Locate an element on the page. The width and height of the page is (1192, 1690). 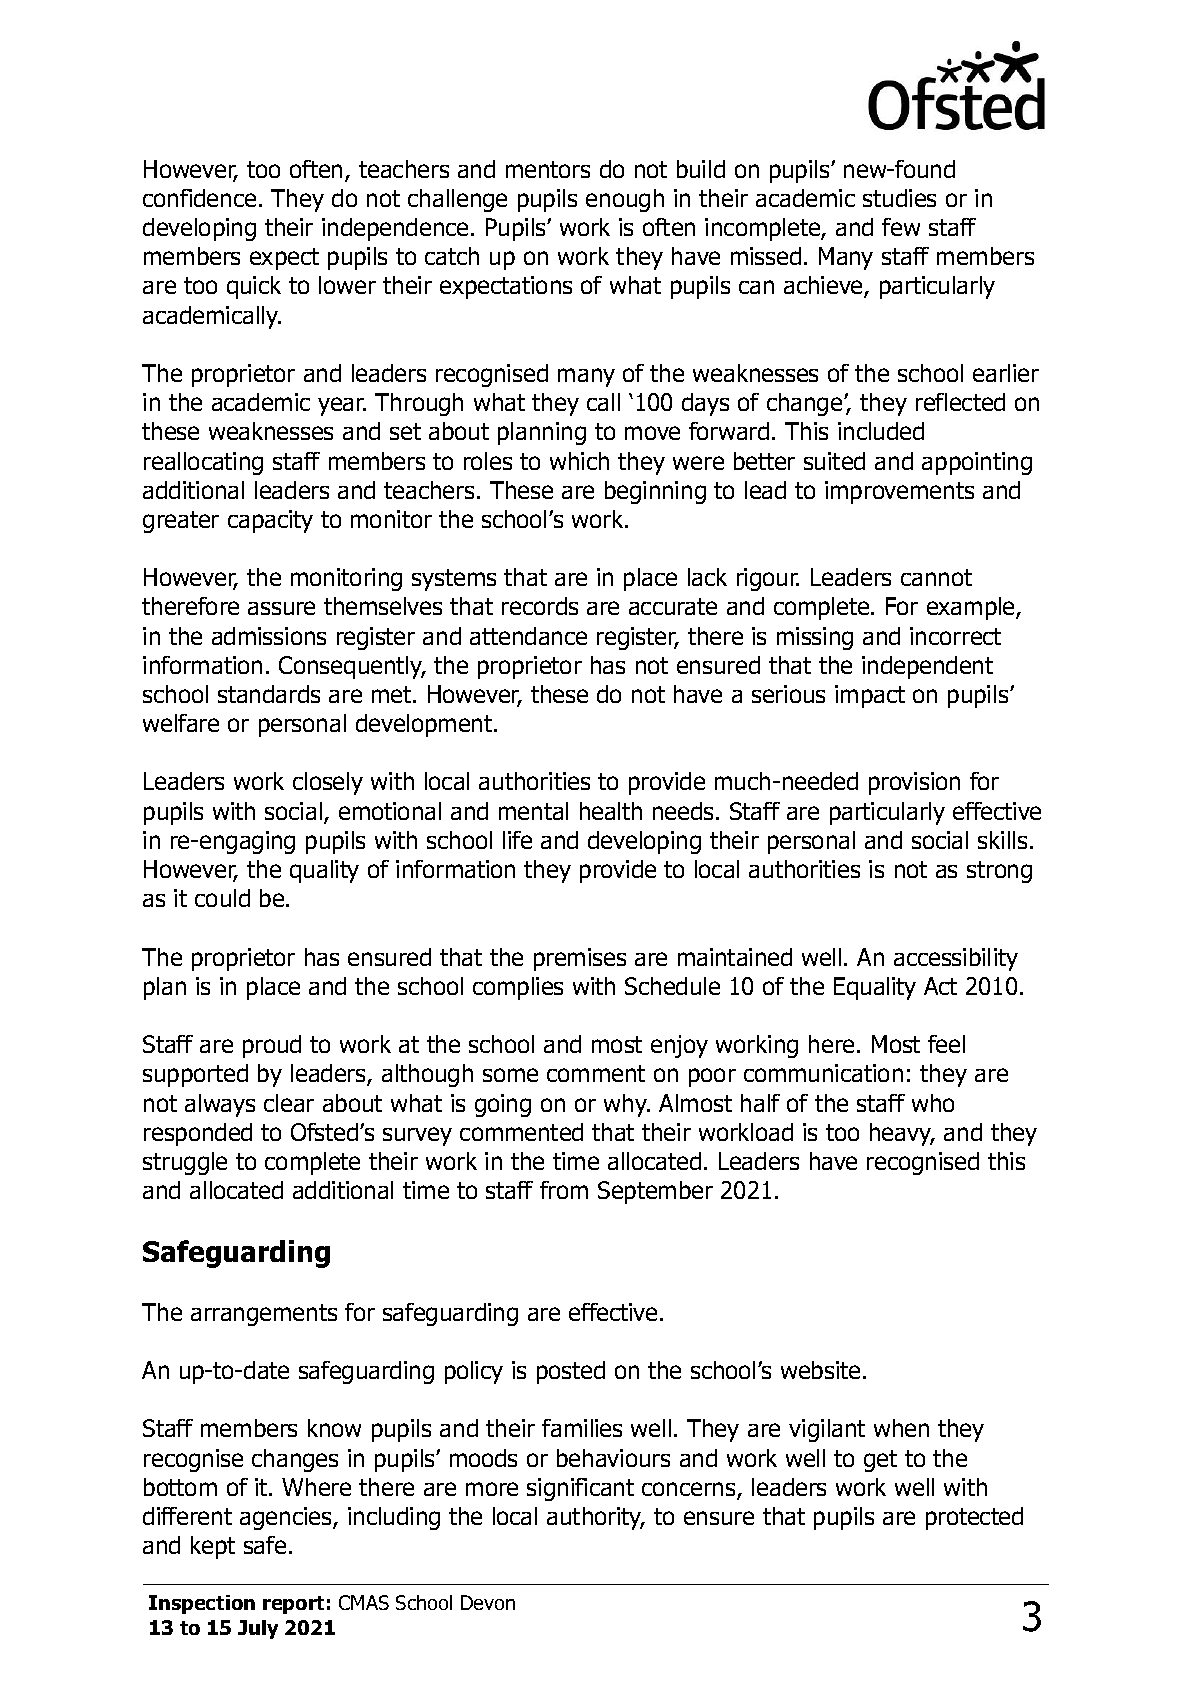
which is located at coordinates (579, 461).
